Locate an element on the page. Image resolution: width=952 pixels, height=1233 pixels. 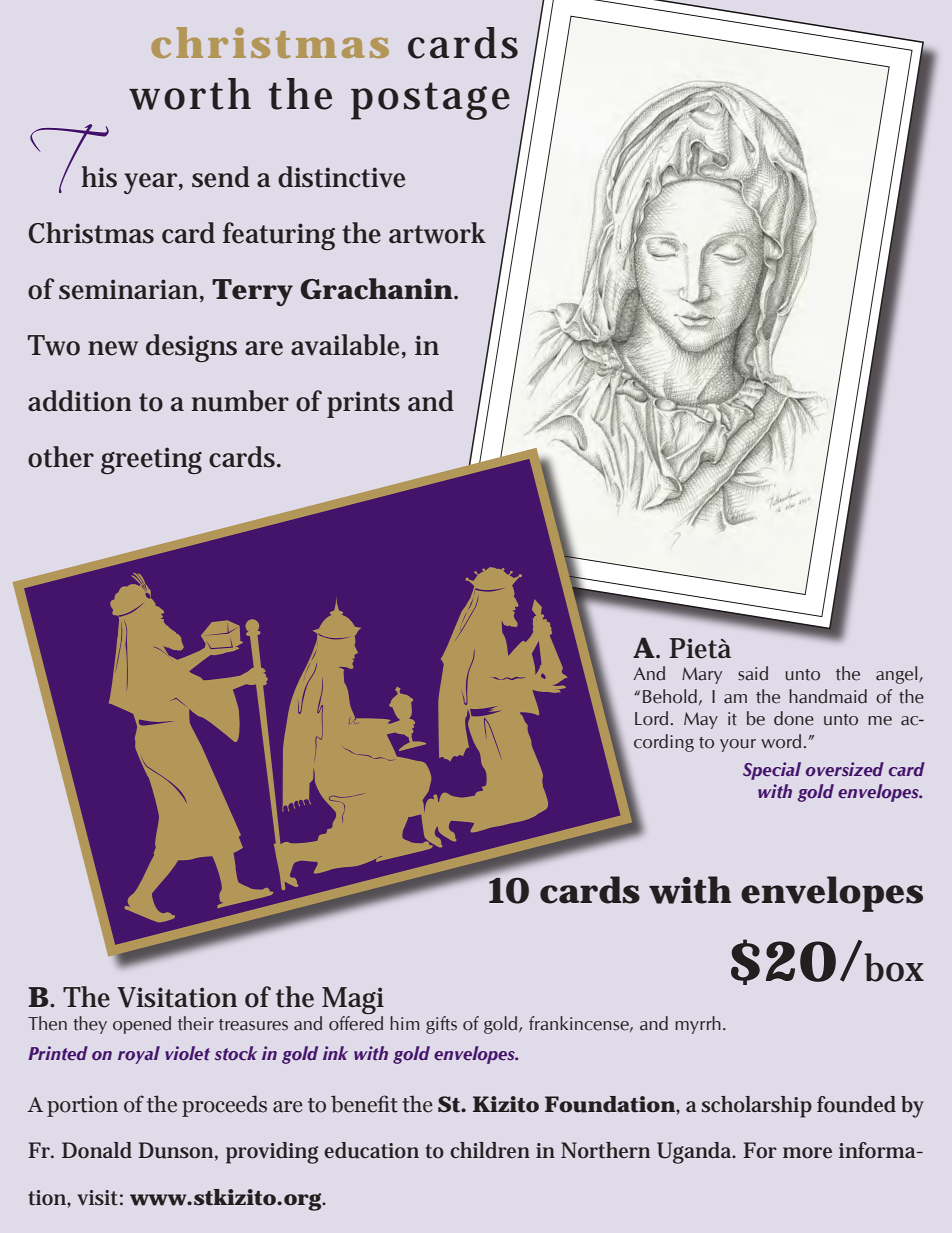
children is located at coordinates (490, 1150).
